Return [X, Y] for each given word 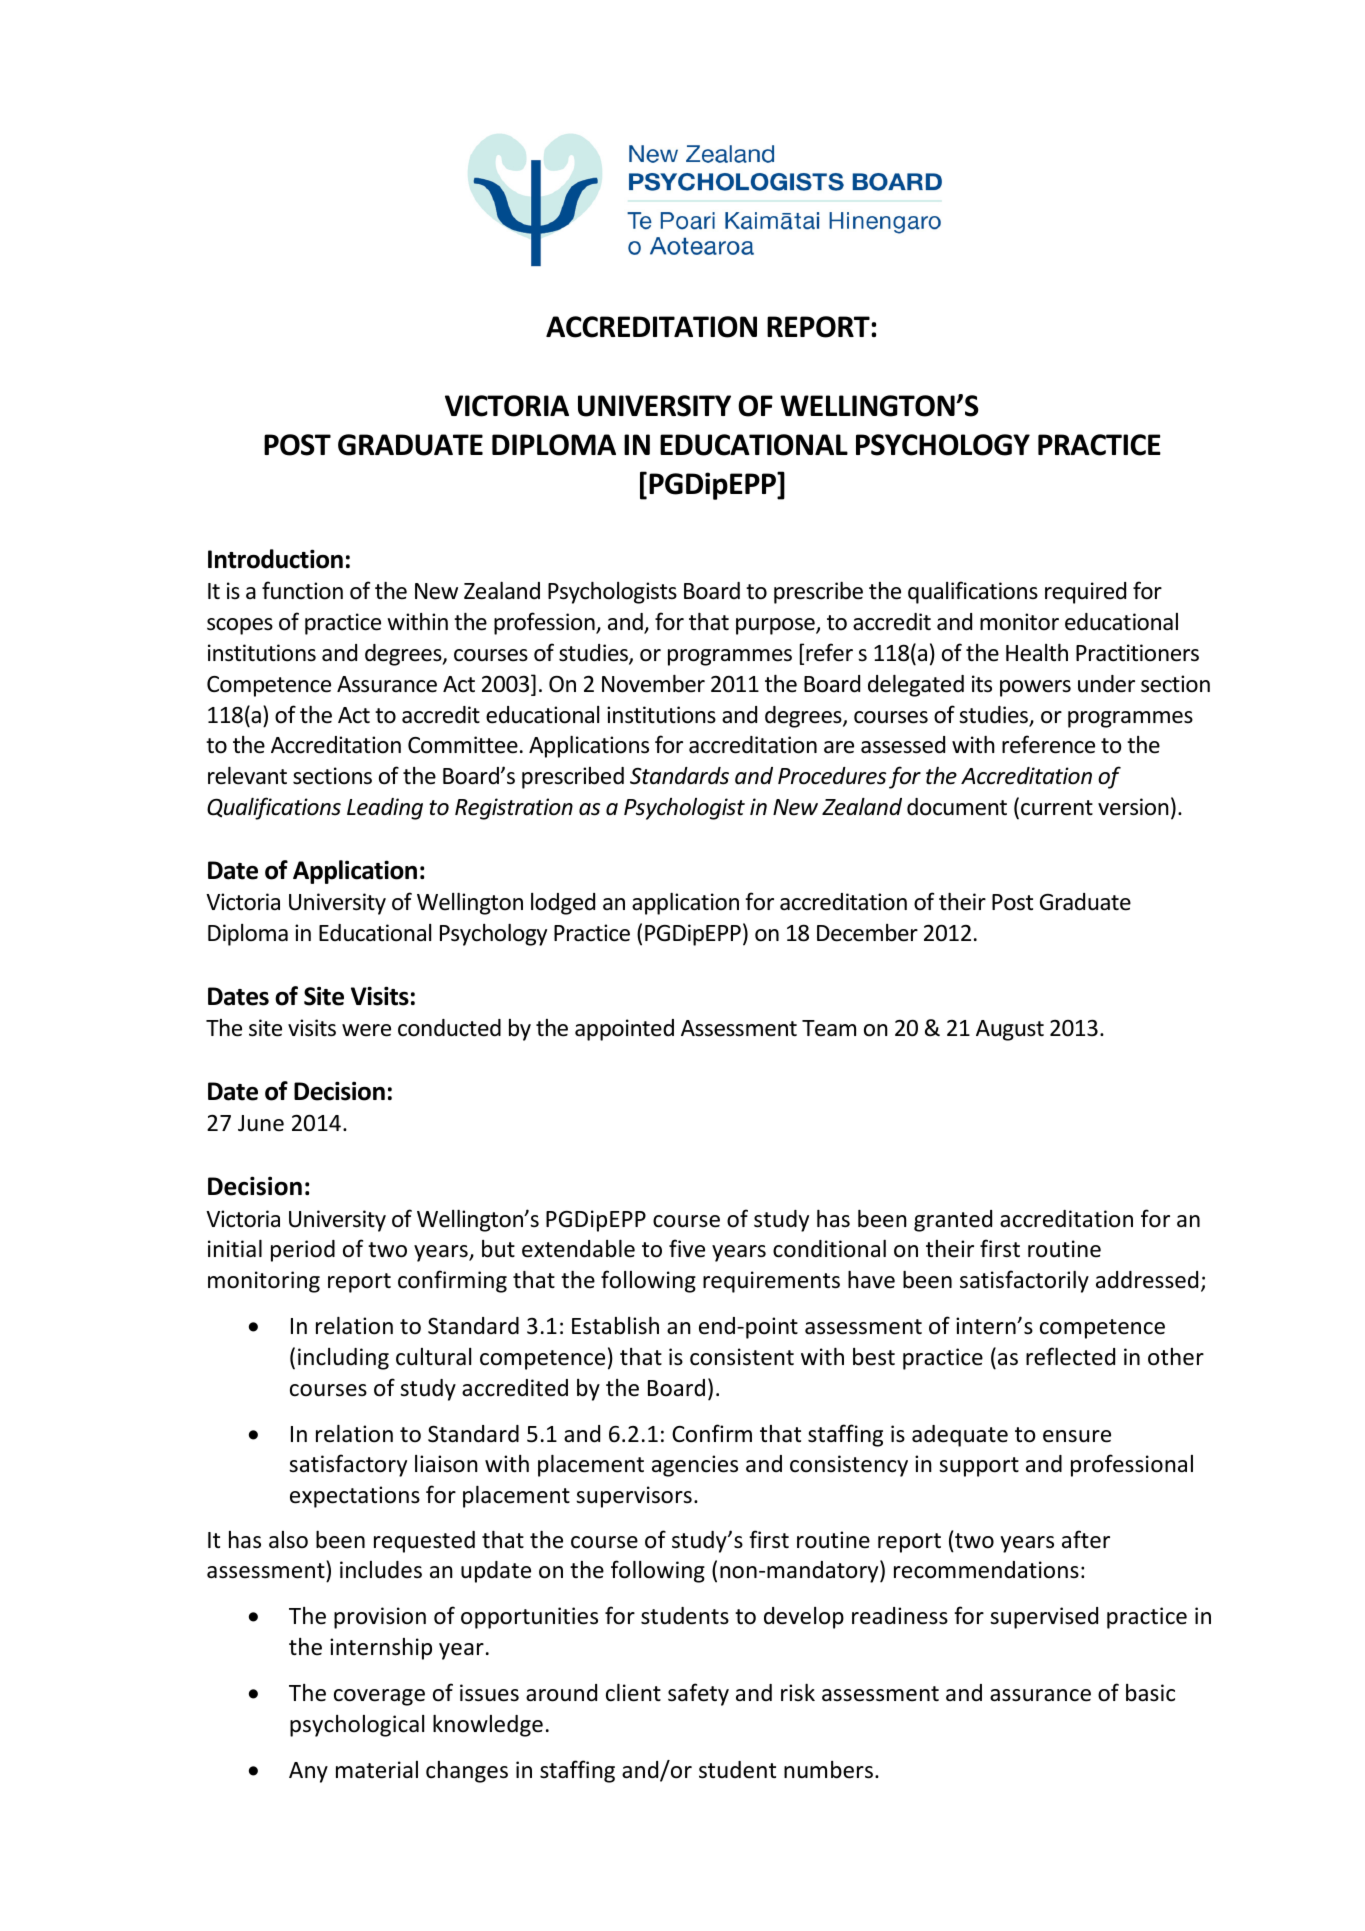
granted [953, 1221]
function [302, 590]
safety [698, 1694]
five [687, 1248]
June [261, 1123]
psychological [357, 1726]
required [1085, 593]
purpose [776, 626]
